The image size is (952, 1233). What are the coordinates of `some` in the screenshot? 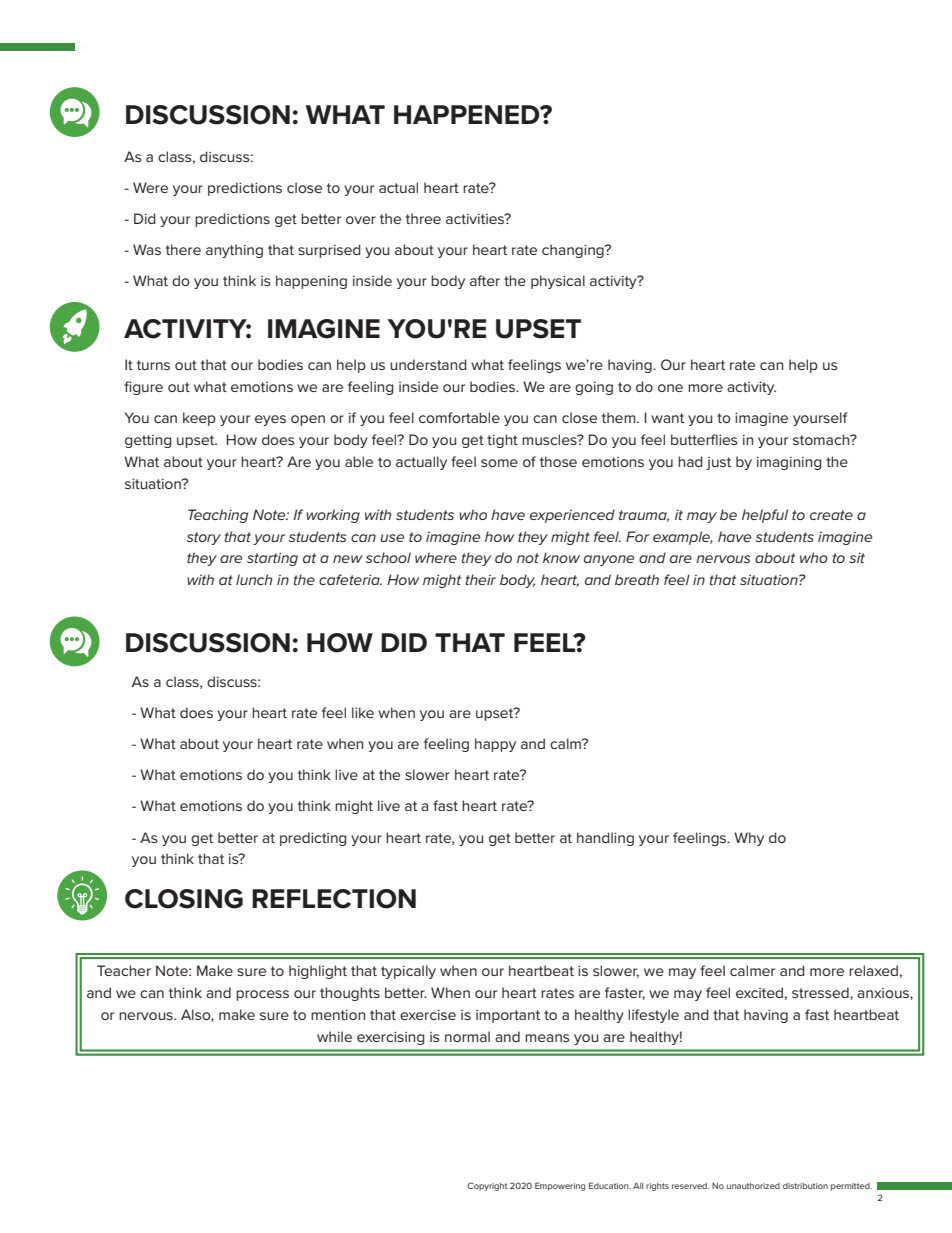 It's located at (499, 463).
